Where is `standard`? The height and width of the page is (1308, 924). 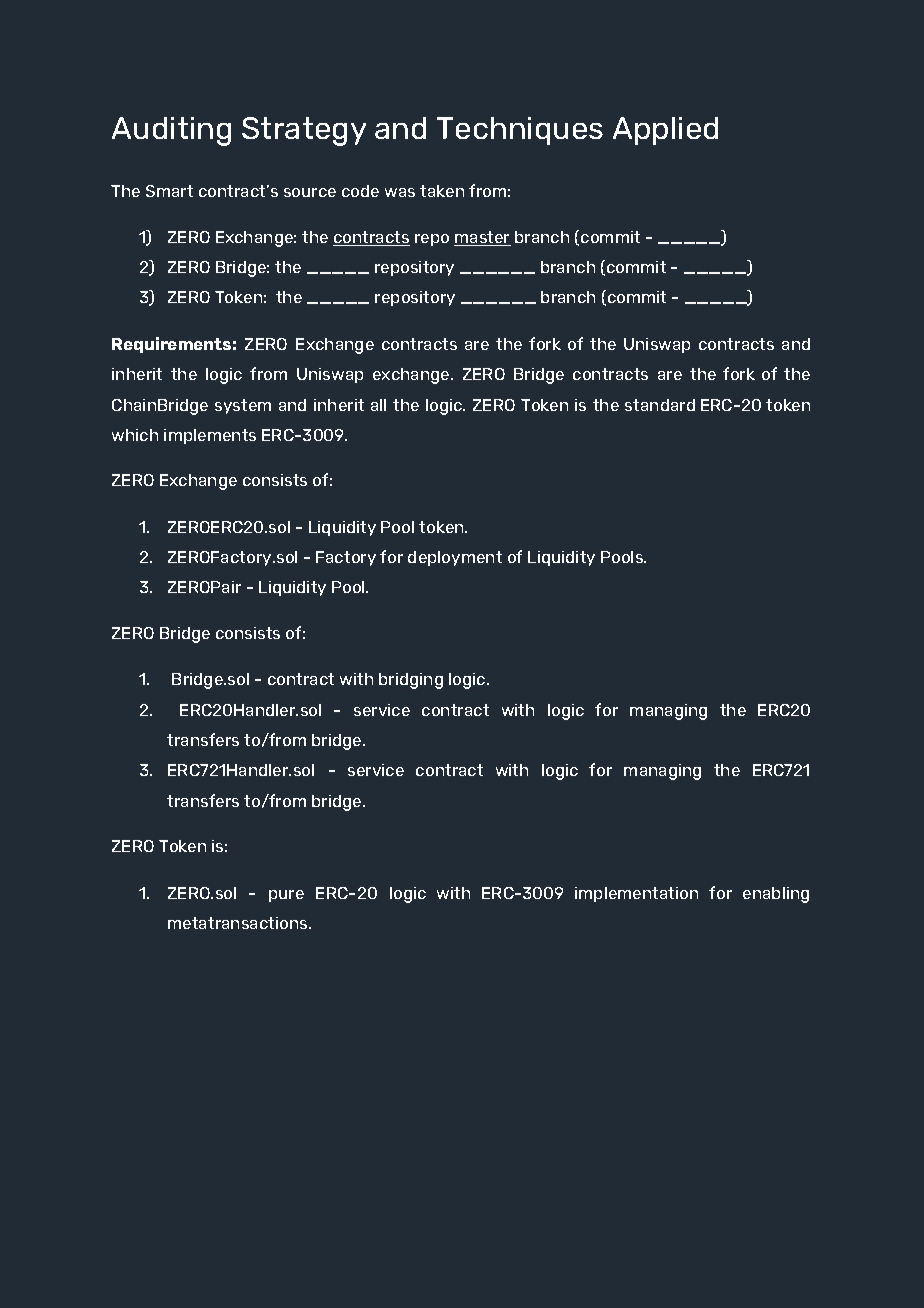
standard is located at coordinates (660, 405).
